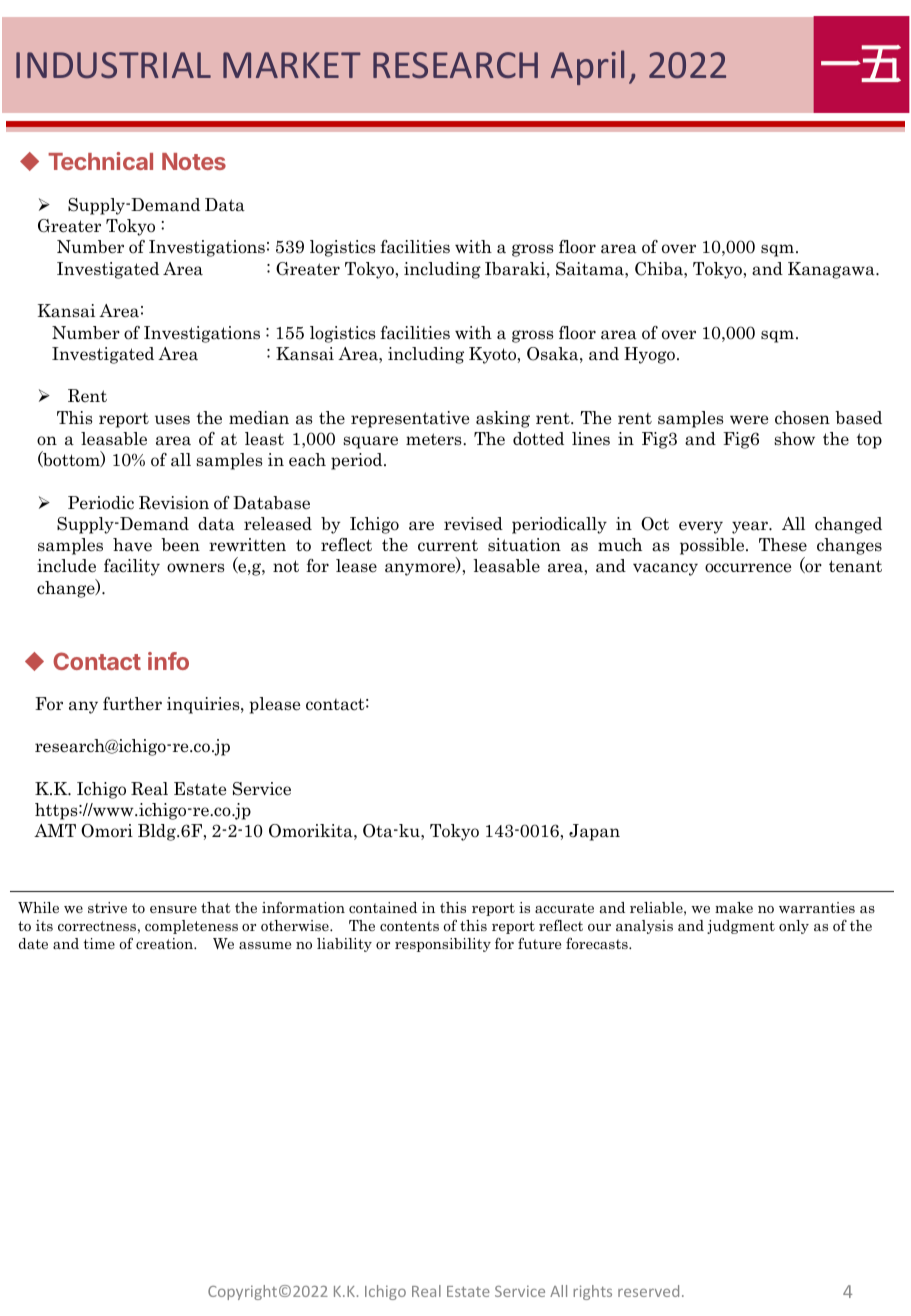  Describe the element at coordinates (794, 439) in the image. I see `show` at that location.
